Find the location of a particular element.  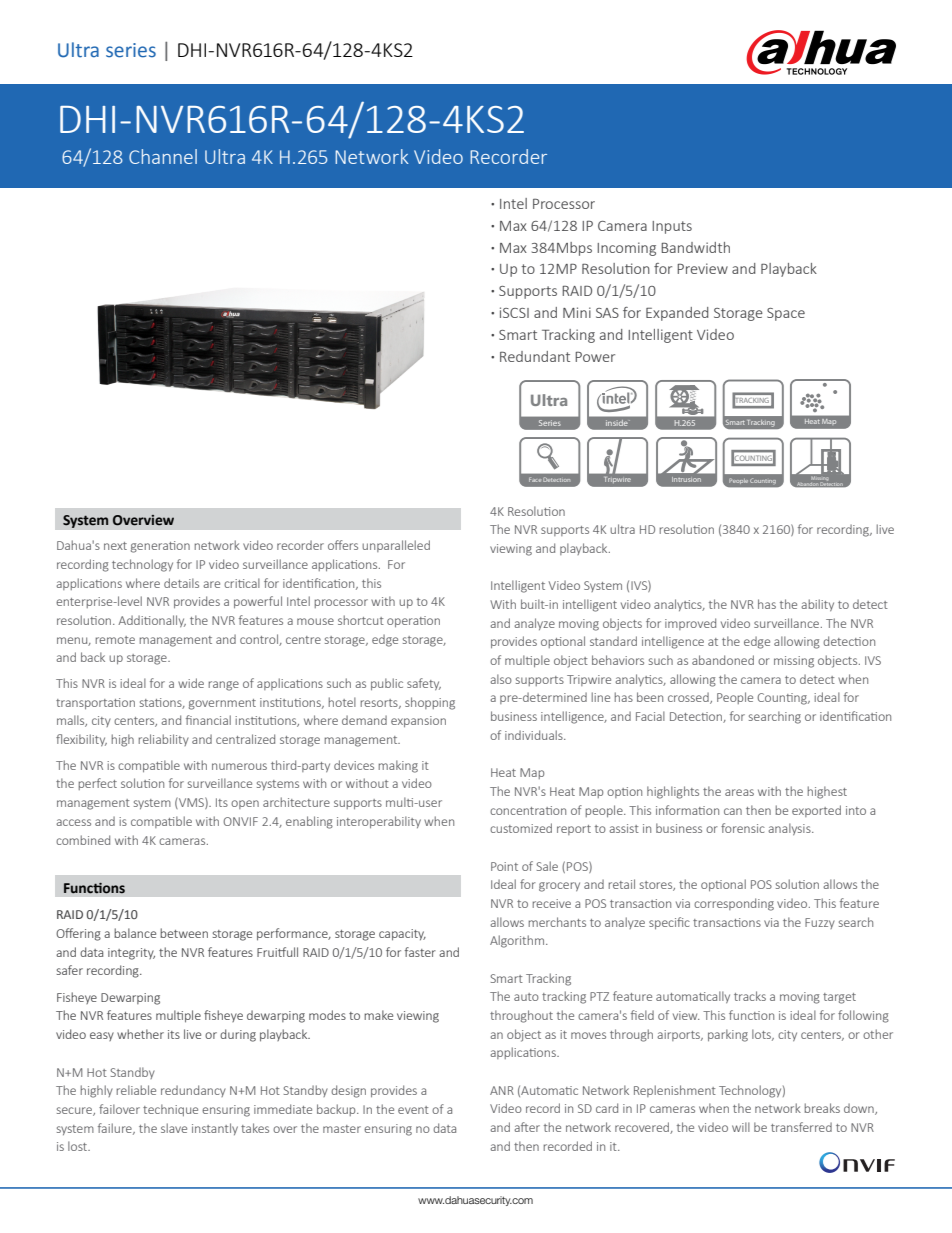

transferred is located at coordinates (801, 1127).
